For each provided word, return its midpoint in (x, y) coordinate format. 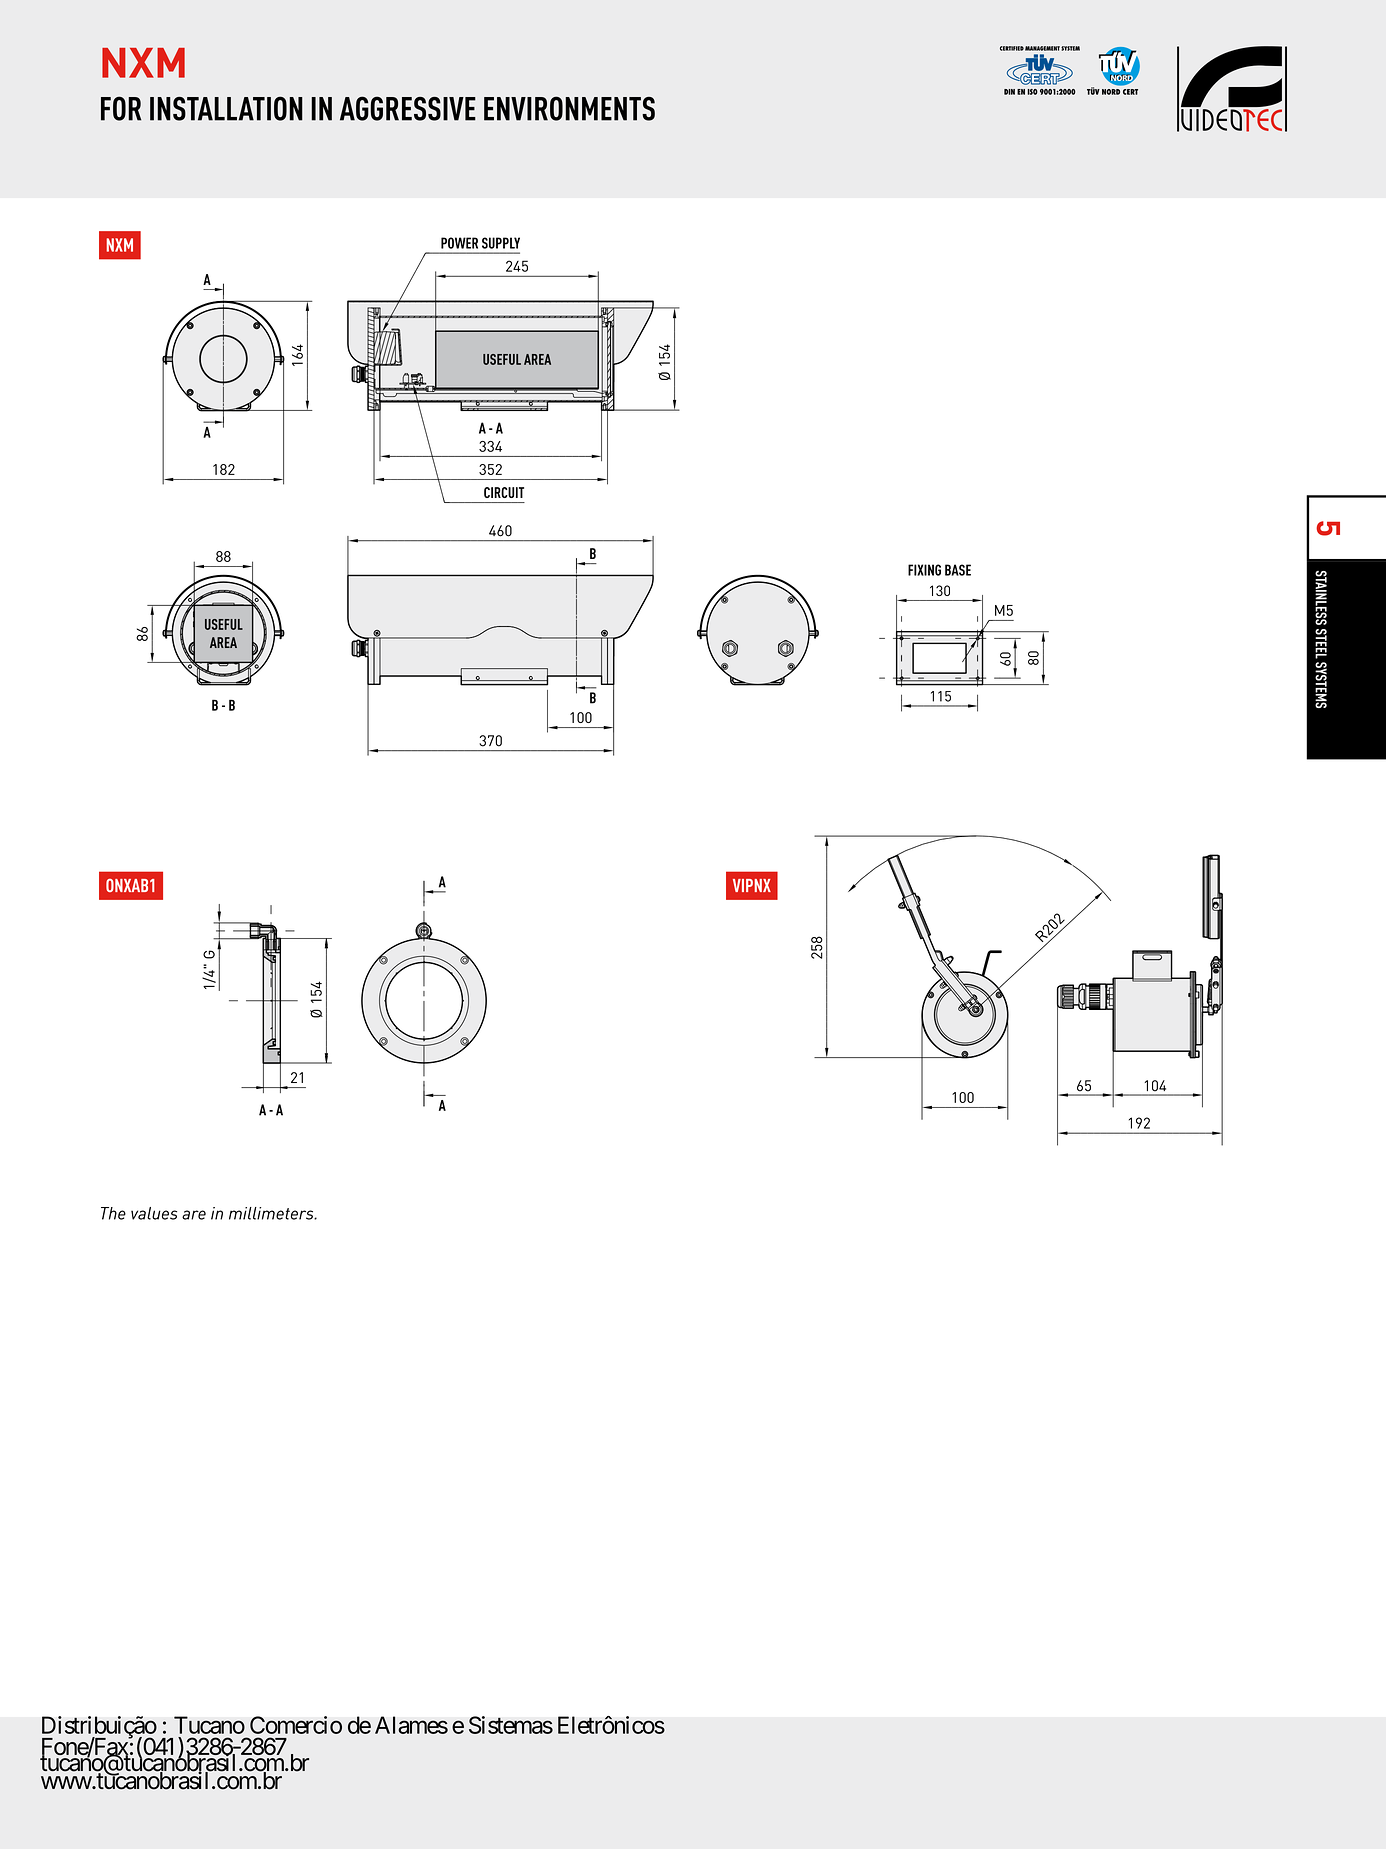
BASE (958, 570)
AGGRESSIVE (408, 108)
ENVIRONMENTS (569, 108)
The (113, 1213)
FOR (121, 108)
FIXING (924, 570)
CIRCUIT (504, 492)
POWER (459, 243)
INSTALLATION (226, 108)
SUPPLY (501, 243)
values (154, 1213)
